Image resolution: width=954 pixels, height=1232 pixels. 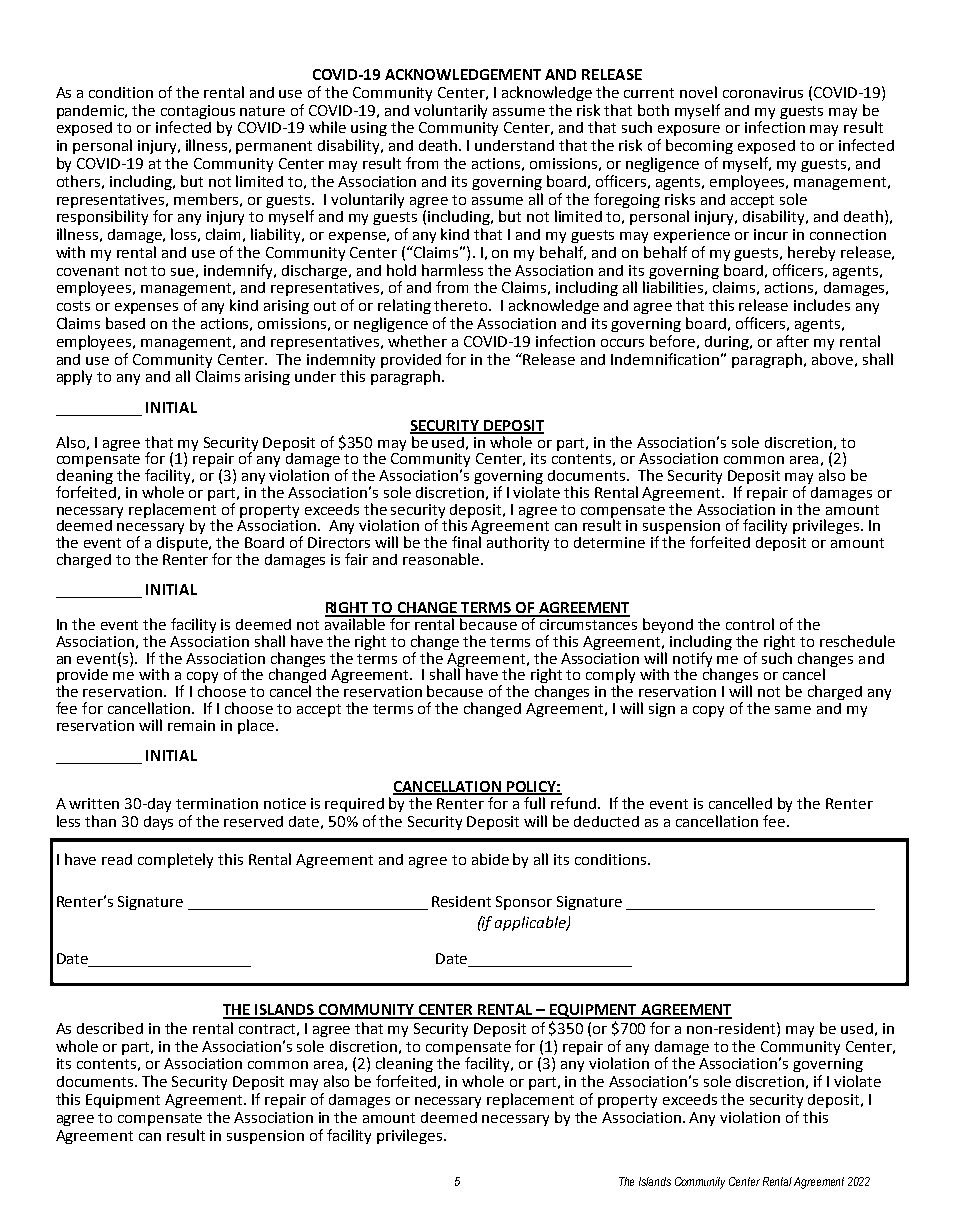 I want to click on coronavirus, so click(x=763, y=92).
